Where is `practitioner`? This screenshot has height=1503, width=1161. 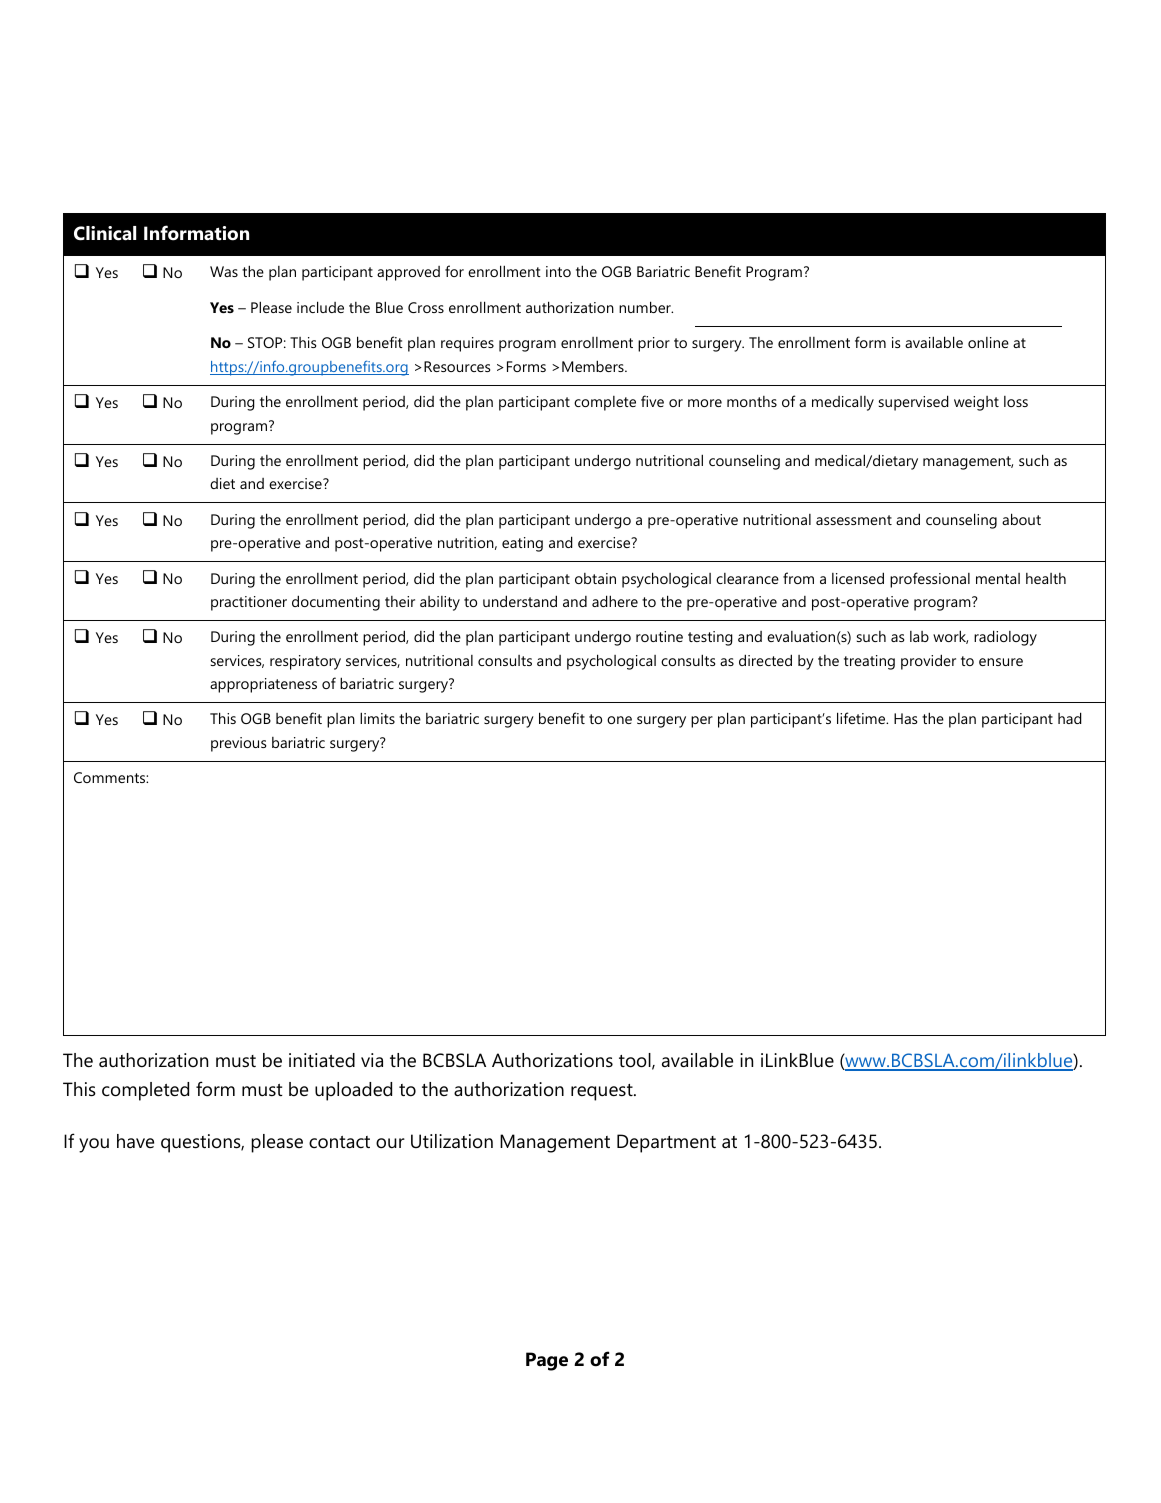
practitioner is located at coordinates (249, 603).
